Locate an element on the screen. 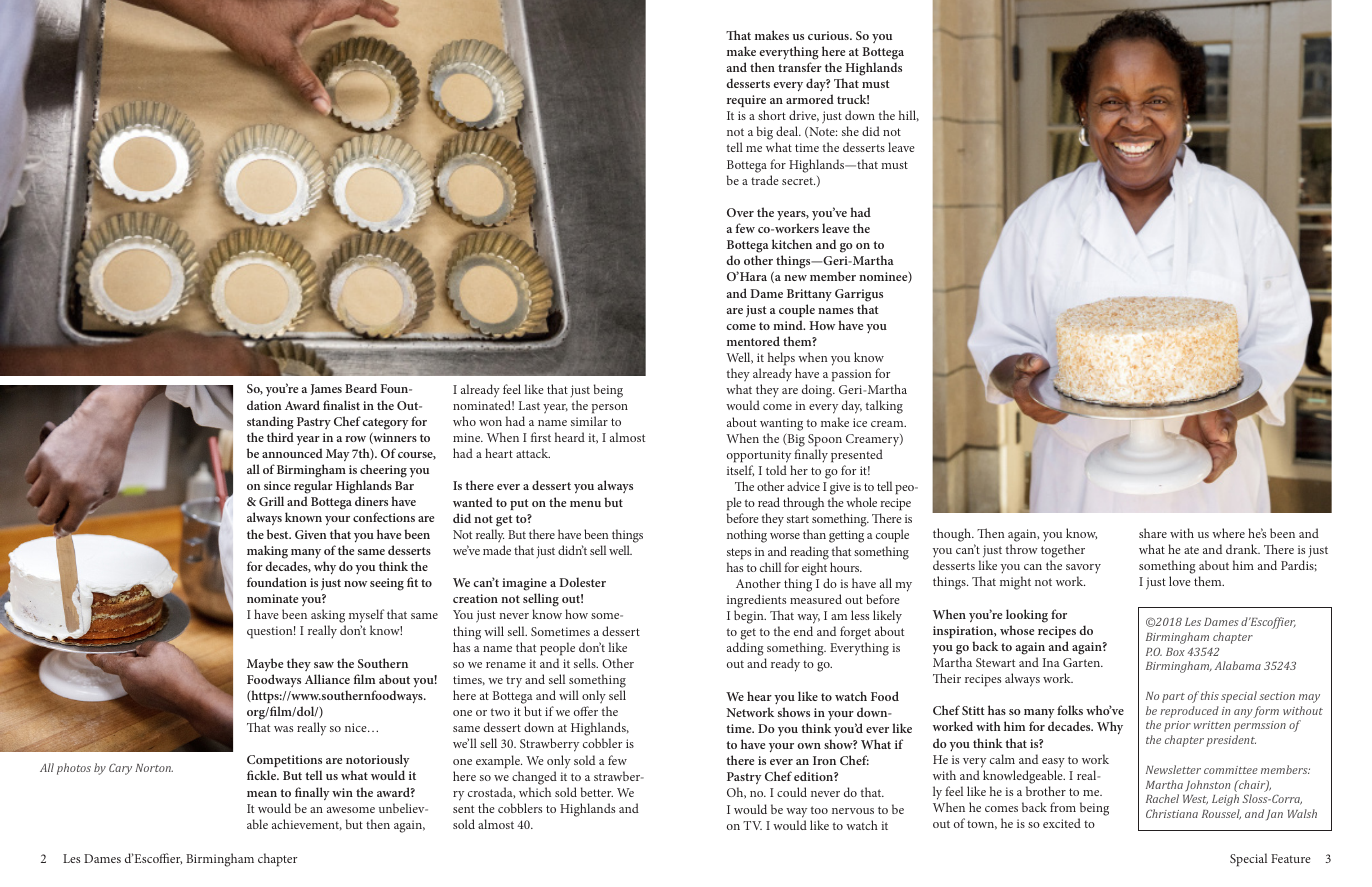 The image size is (1372, 887). curious is located at coordinates (829, 35).
